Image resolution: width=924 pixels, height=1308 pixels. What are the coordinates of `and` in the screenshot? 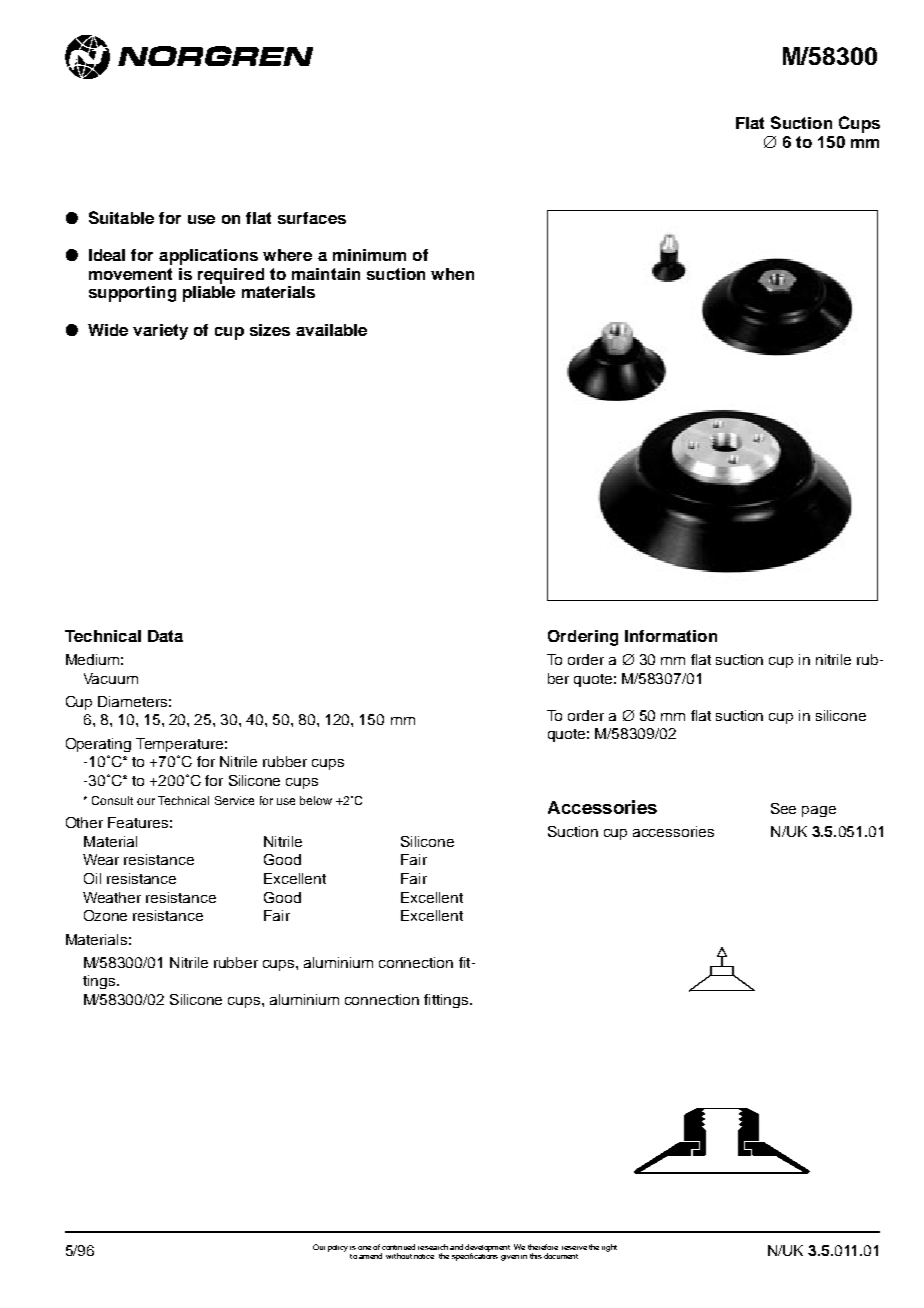 It's located at (456, 1247).
